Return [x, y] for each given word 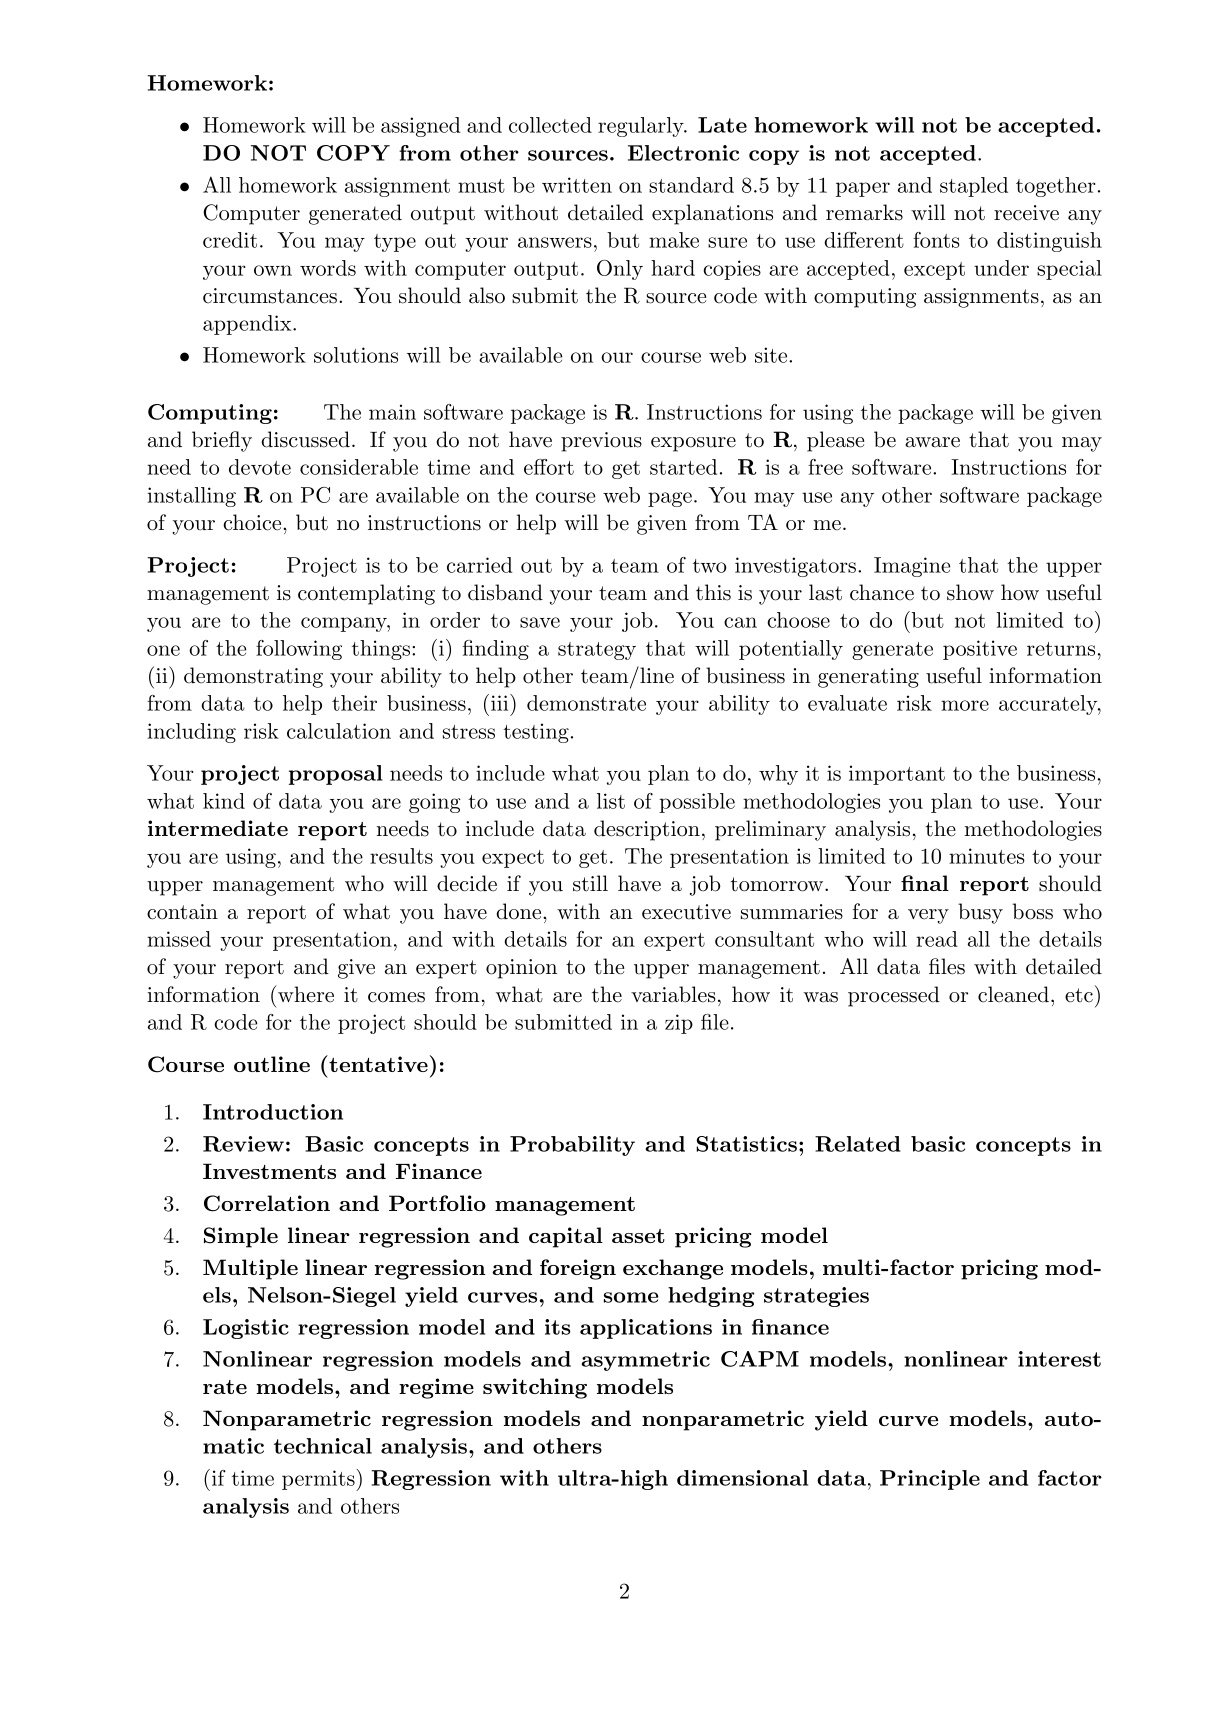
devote [260, 467]
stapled [974, 187]
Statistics [746, 1144]
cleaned [1013, 994]
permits [319, 1480]
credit [230, 240]
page [670, 499]
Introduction [273, 1112]
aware [932, 442]
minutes [987, 856]
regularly [642, 127]
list [611, 801]
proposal [336, 775]
